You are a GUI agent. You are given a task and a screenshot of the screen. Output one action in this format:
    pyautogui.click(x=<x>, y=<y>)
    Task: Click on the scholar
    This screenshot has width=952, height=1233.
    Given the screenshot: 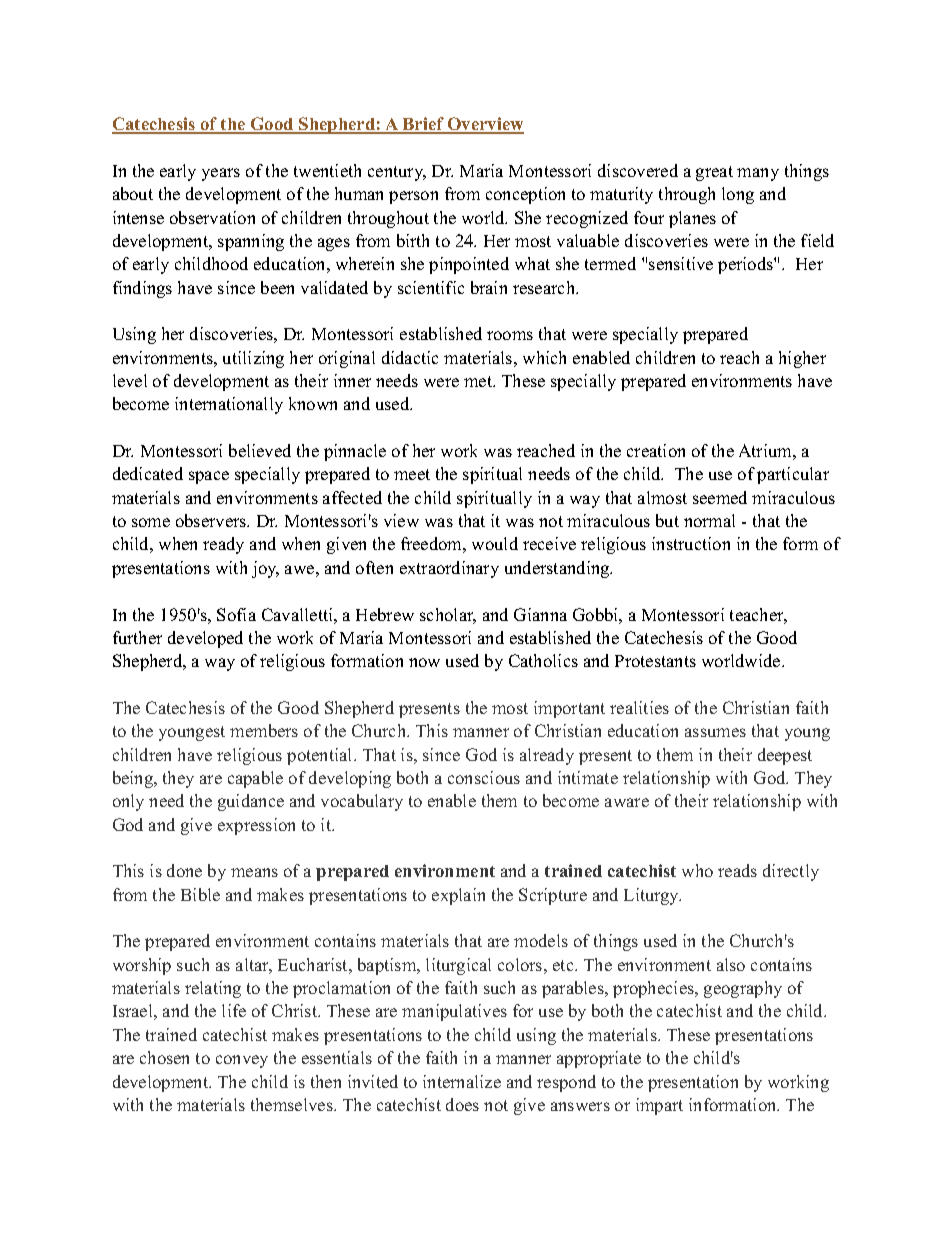 What is the action you would take?
    pyautogui.click(x=448, y=616)
